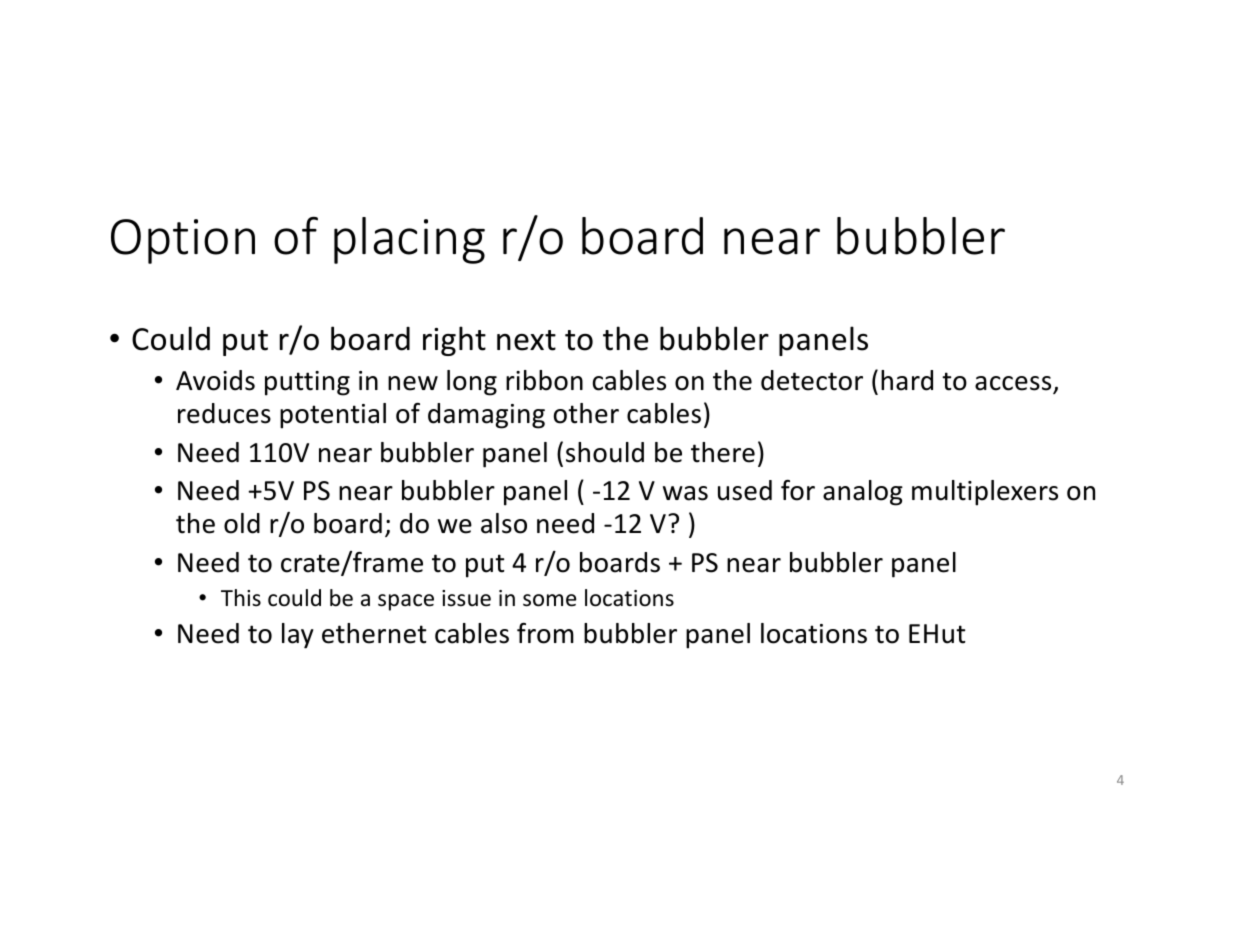  I want to click on from, so click(545, 633).
